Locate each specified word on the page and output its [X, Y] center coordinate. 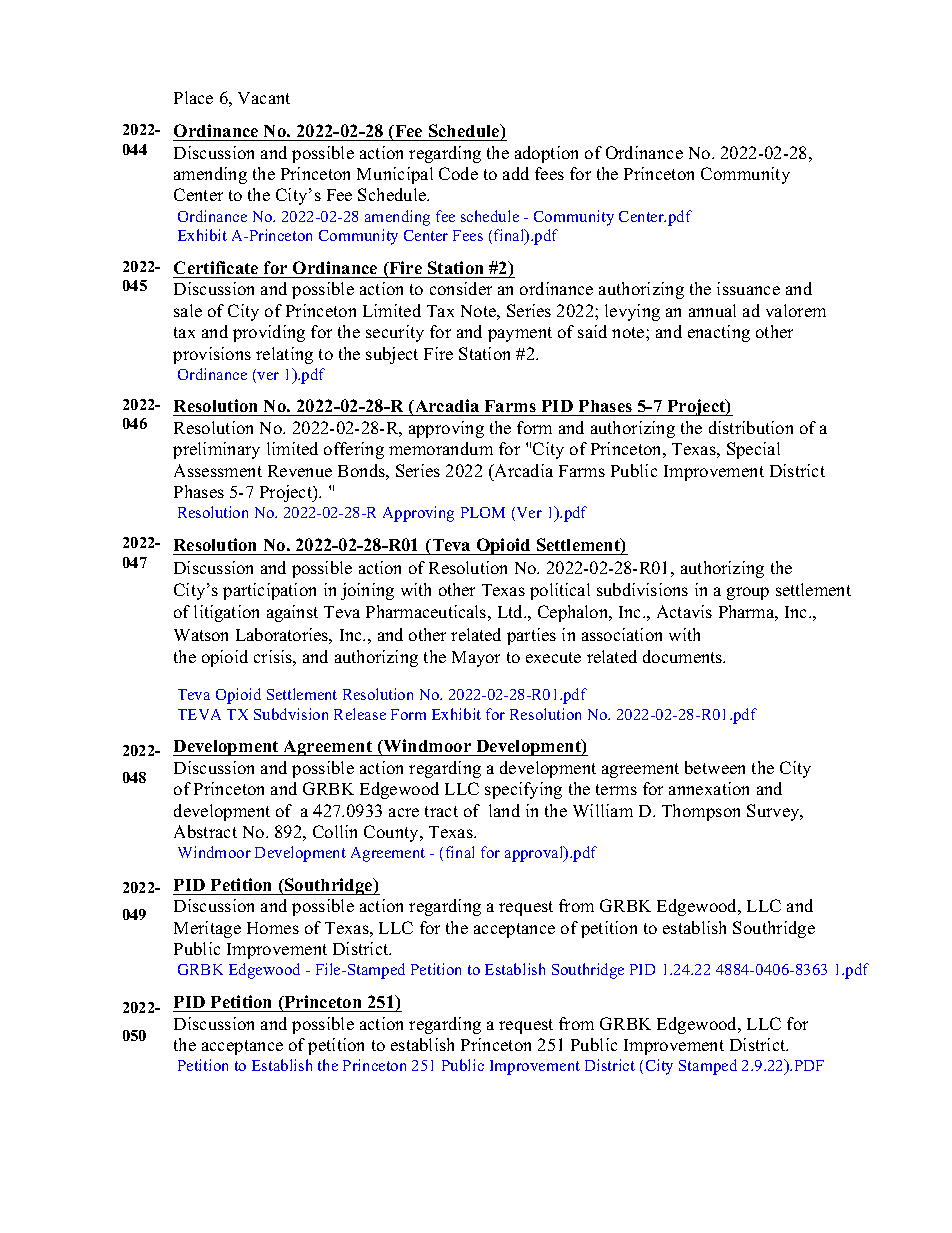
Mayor [476, 659]
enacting [719, 333]
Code [458, 173]
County [392, 833]
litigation [226, 613]
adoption [546, 154]
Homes [273, 928]
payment [520, 334]
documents [684, 656]
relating [284, 355]
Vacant [264, 98]
